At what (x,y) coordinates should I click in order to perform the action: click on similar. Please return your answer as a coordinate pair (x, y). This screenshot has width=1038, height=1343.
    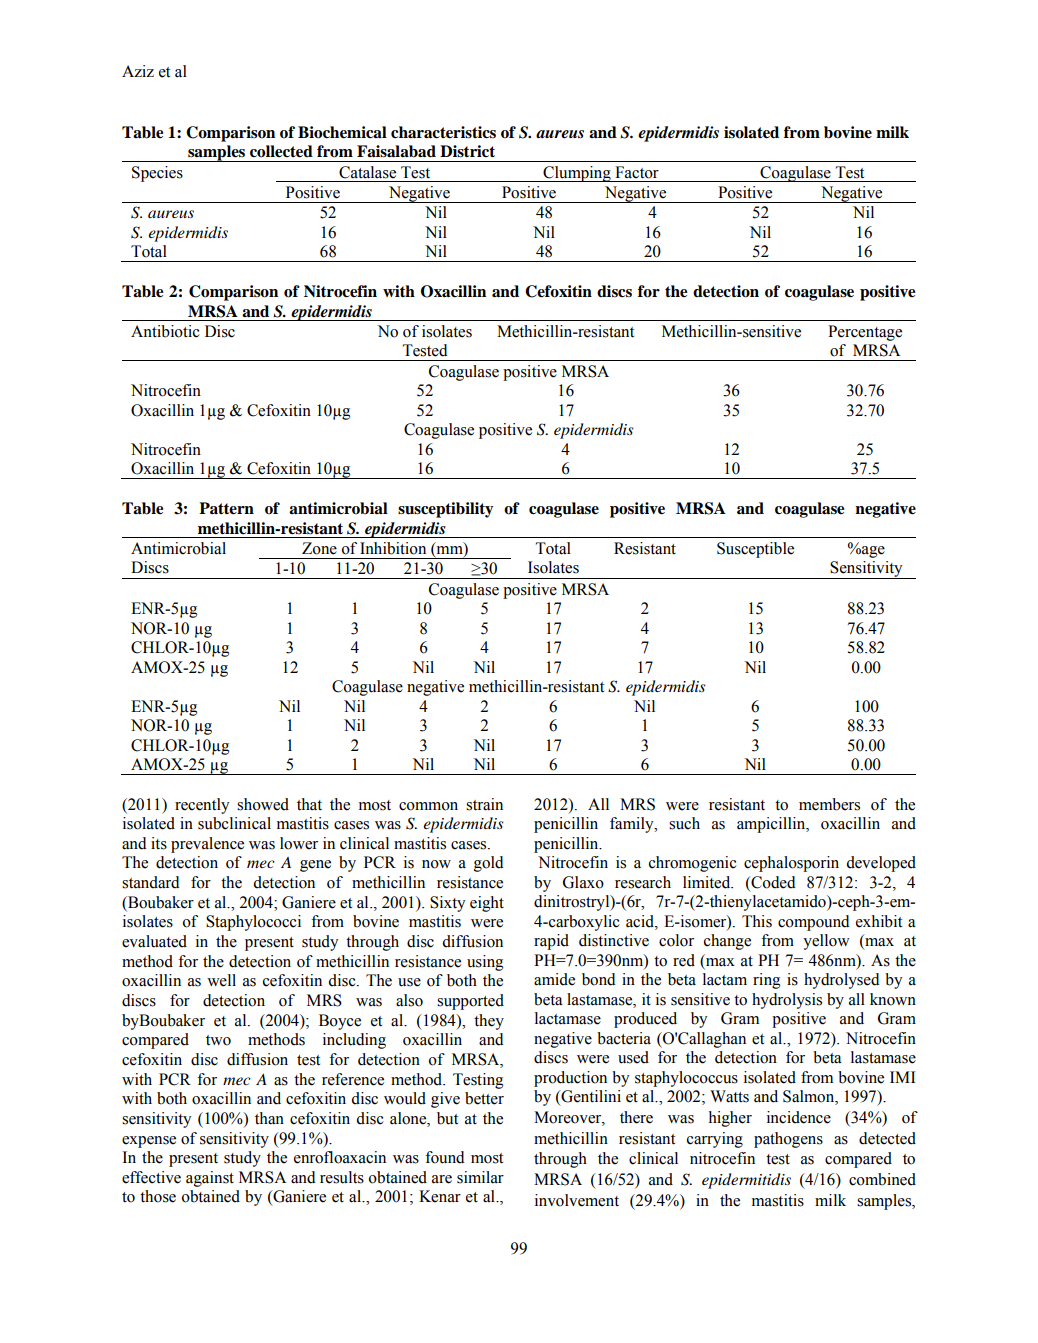
    Looking at the image, I should click on (480, 1177).
